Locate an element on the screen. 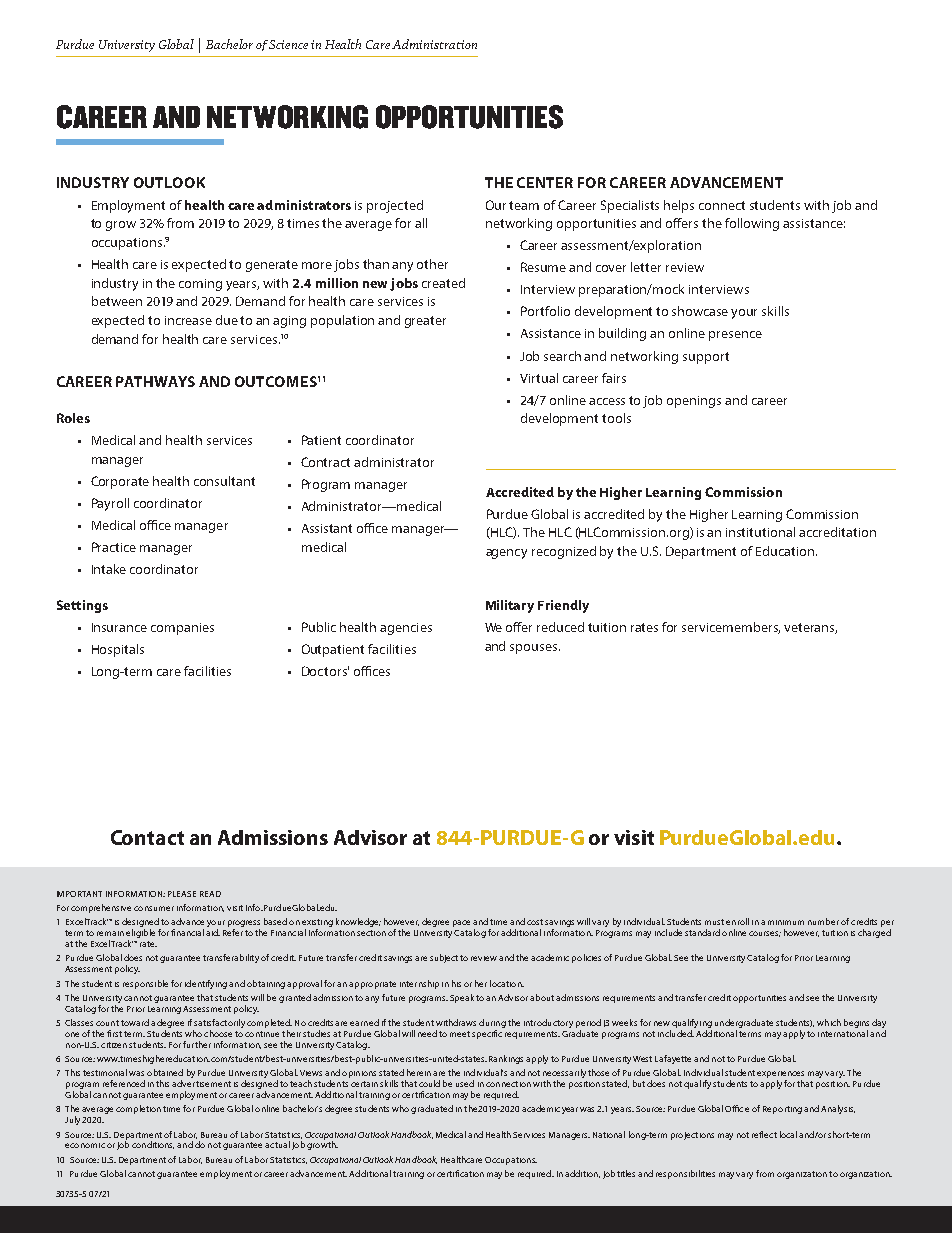 The image size is (952, 1233). pace is located at coordinates (461, 923).
